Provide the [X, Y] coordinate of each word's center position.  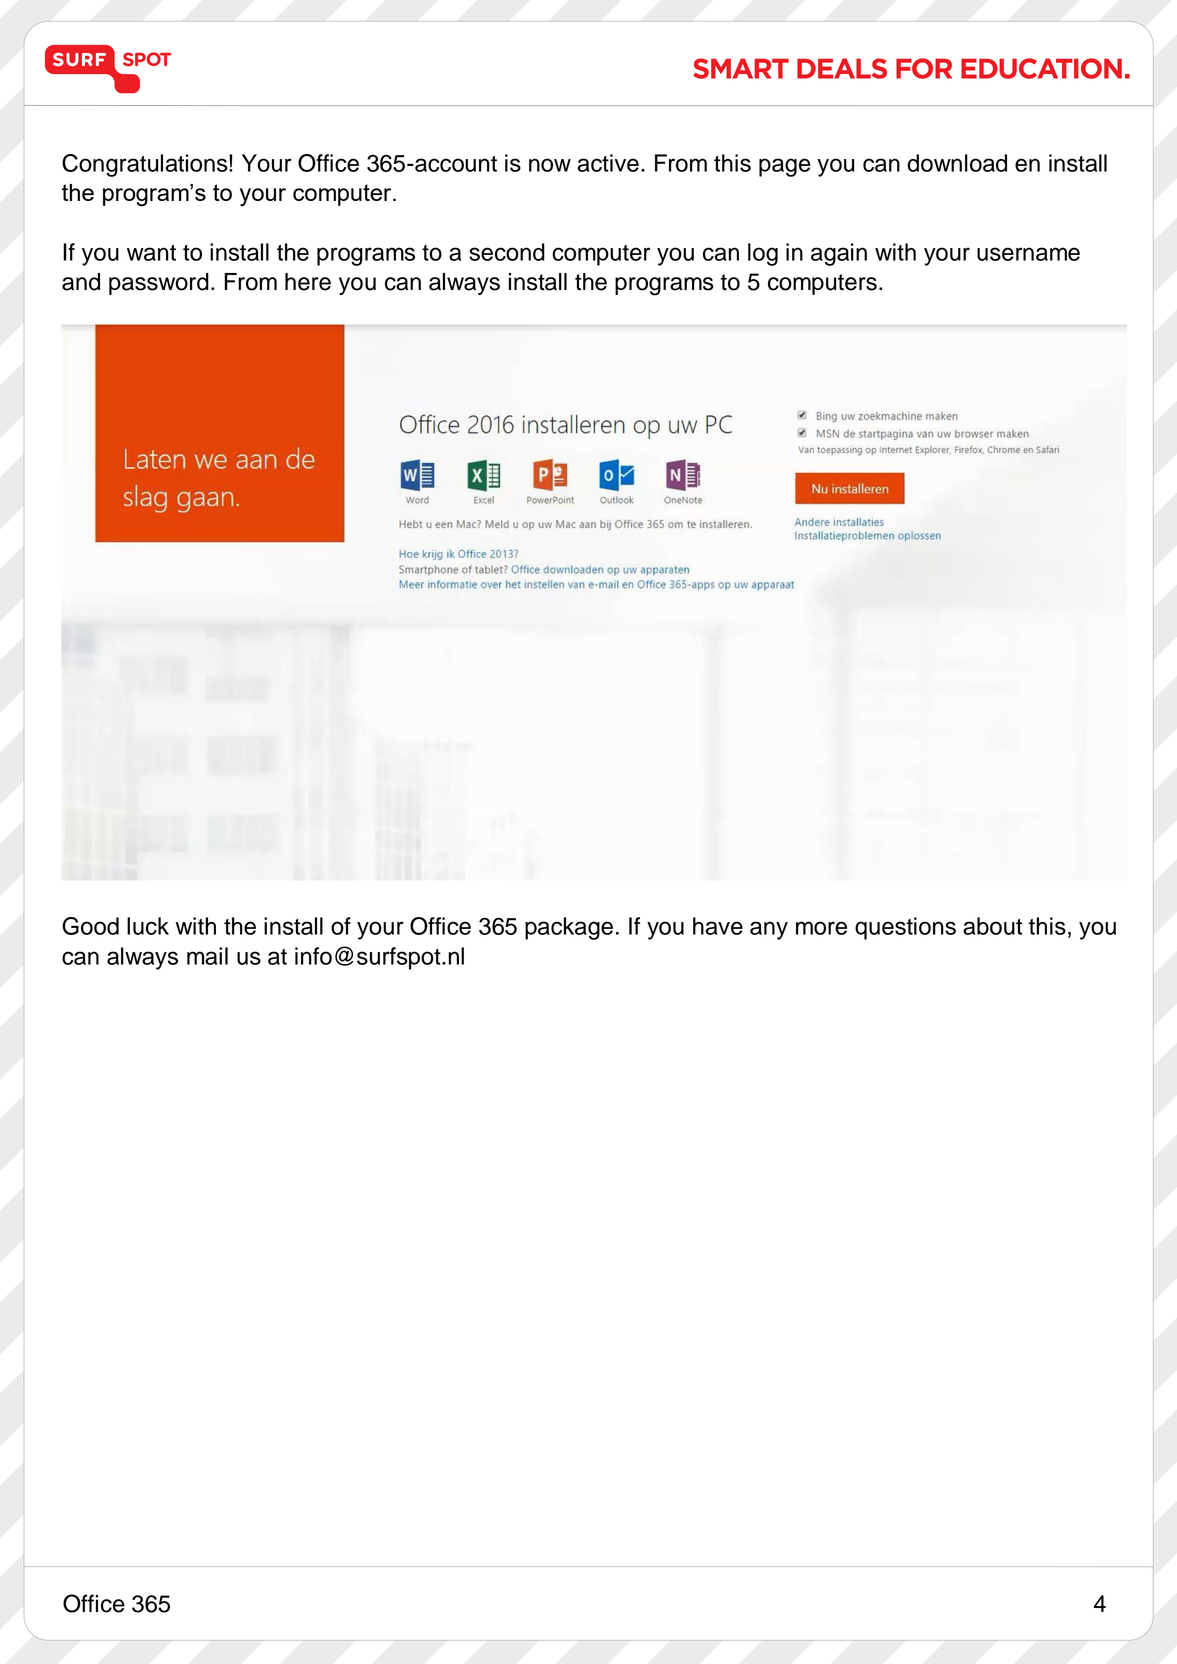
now [550, 165]
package [569, 928]
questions [905, 928]
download [957, 163]
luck [148, 926]
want [151, 253]
